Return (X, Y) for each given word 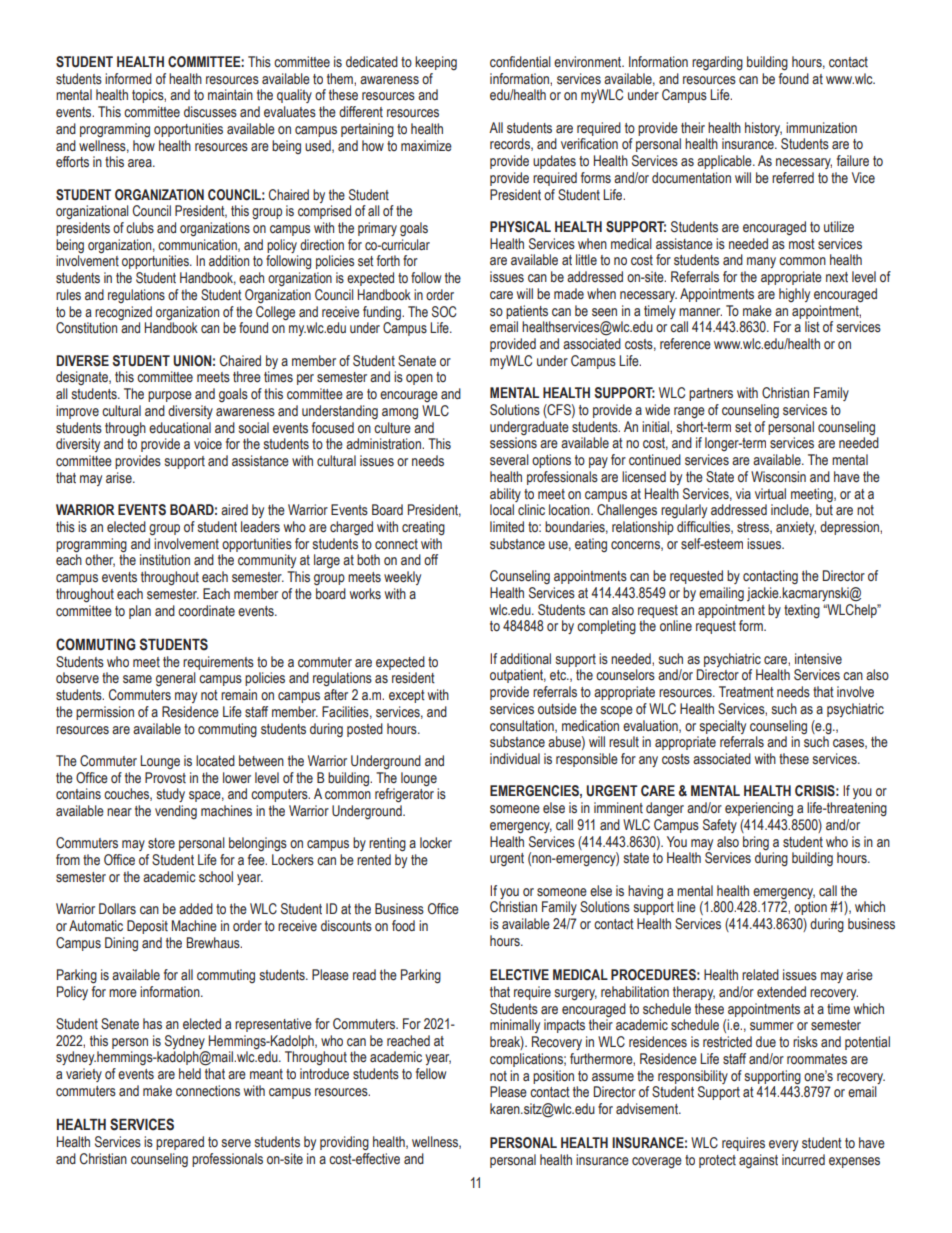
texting (802, 611)
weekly (402, 578)
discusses (210, 112)
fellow (431, 1074)
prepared (180, 1143)
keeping (436, 63)
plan (140, 612)
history (763, 129)
